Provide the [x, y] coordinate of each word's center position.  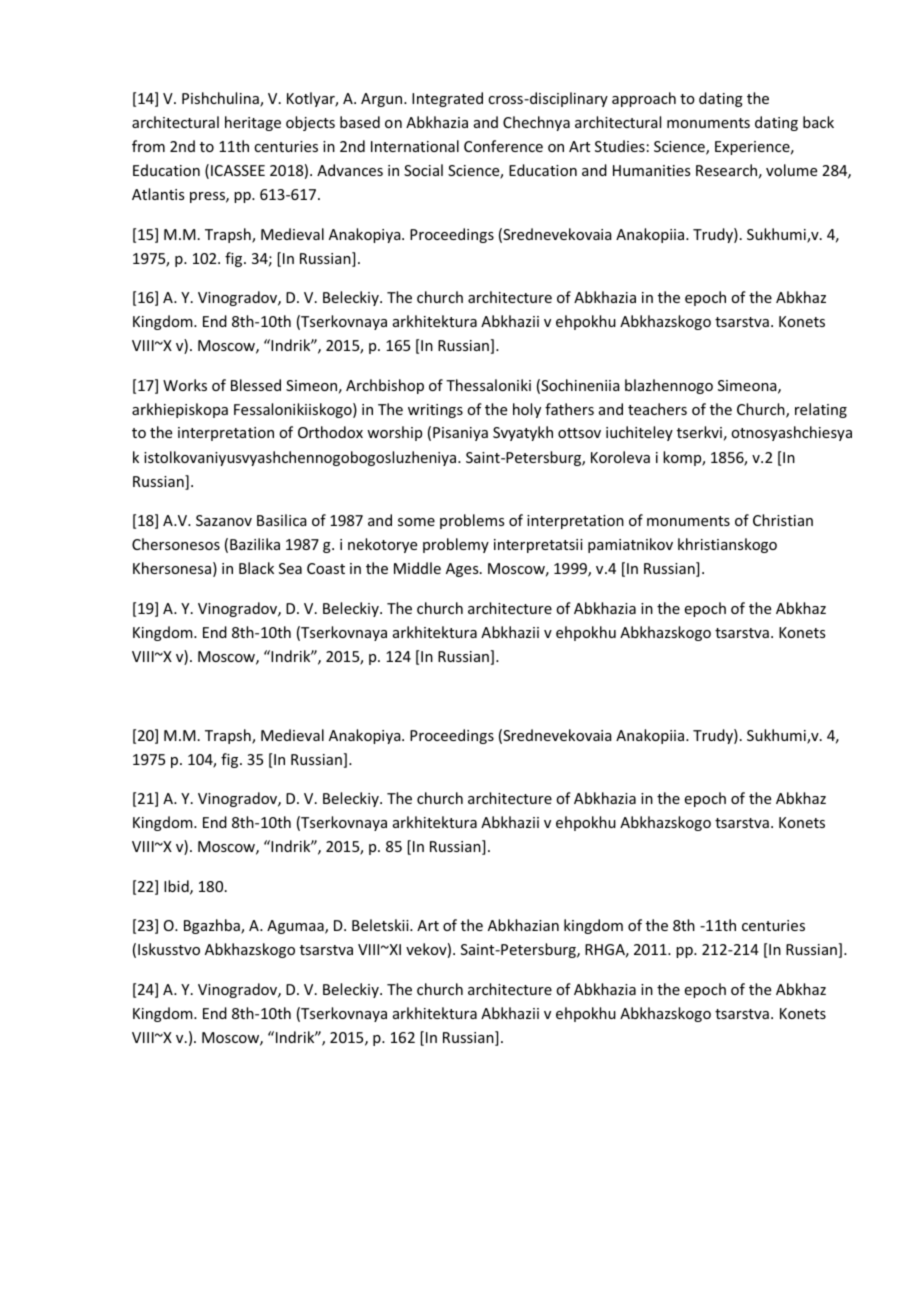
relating [821, 410]
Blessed [256, 385]
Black [256, 568]
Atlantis [158, 194]
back [818, 122]
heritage [253, 123]
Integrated [447, 99]
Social [423, 170]
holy [527, 410]
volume [791, 170]
